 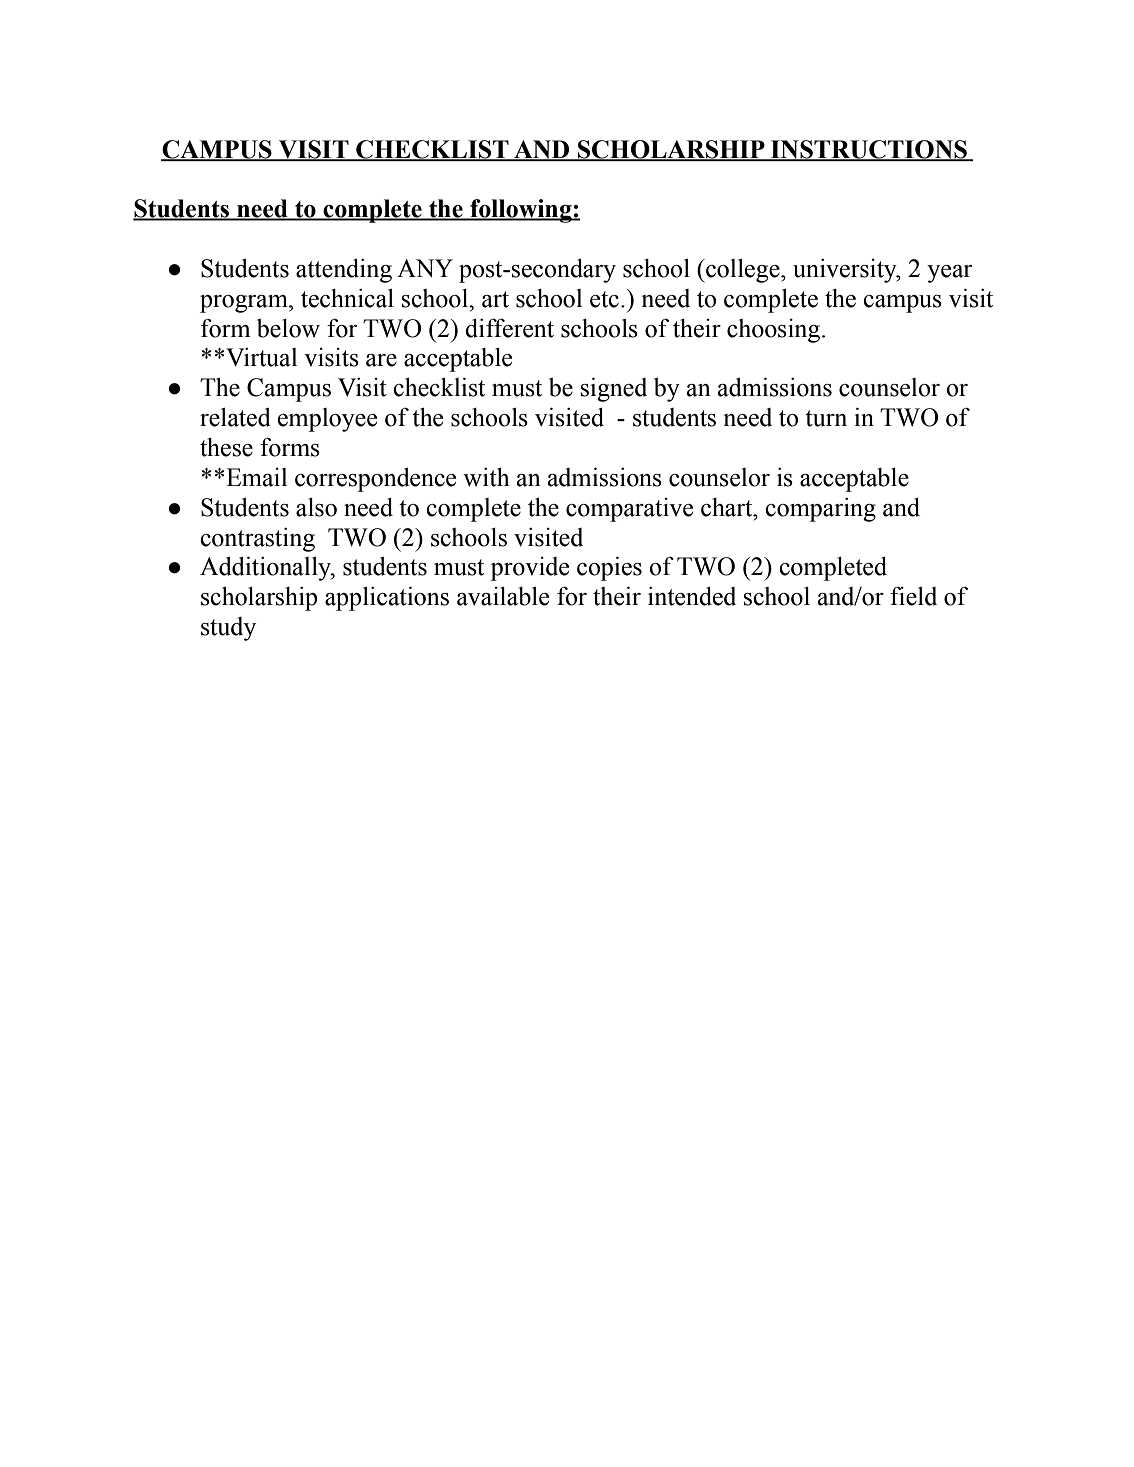 I want to click on following, so click(x=521, y=211).
